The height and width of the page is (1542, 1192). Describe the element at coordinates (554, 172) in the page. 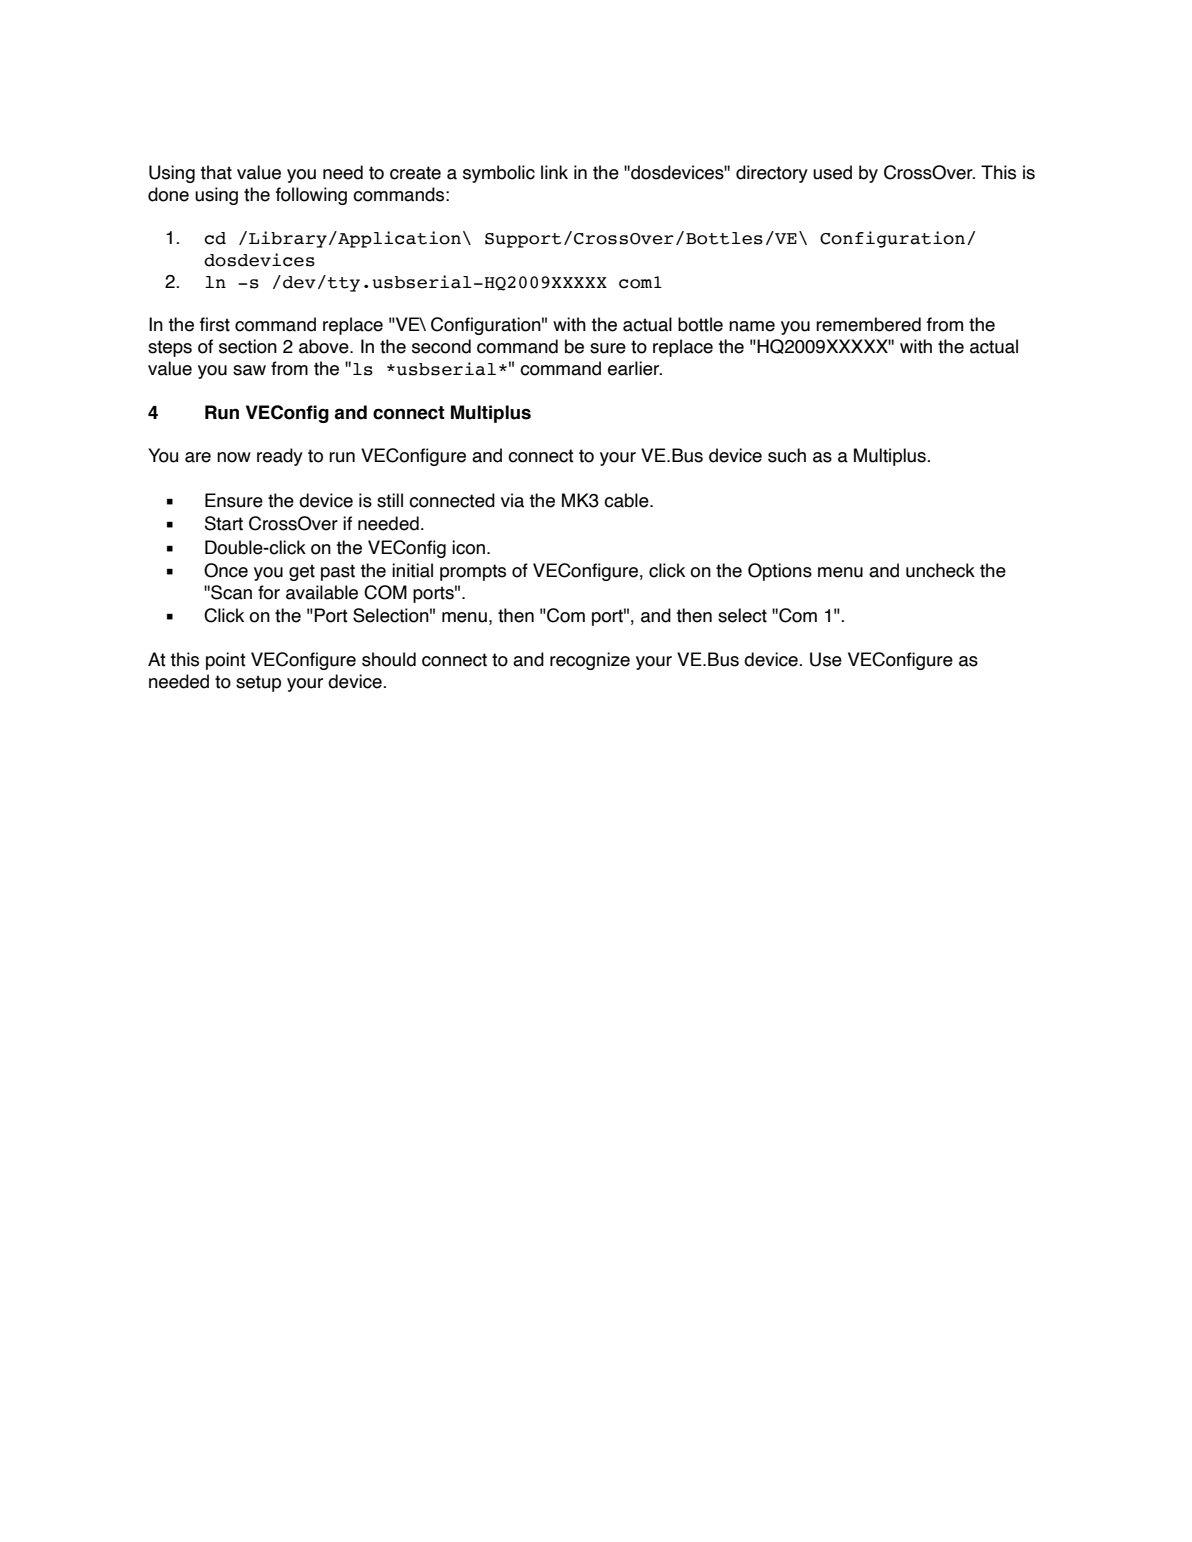

I see `link` at that location.
